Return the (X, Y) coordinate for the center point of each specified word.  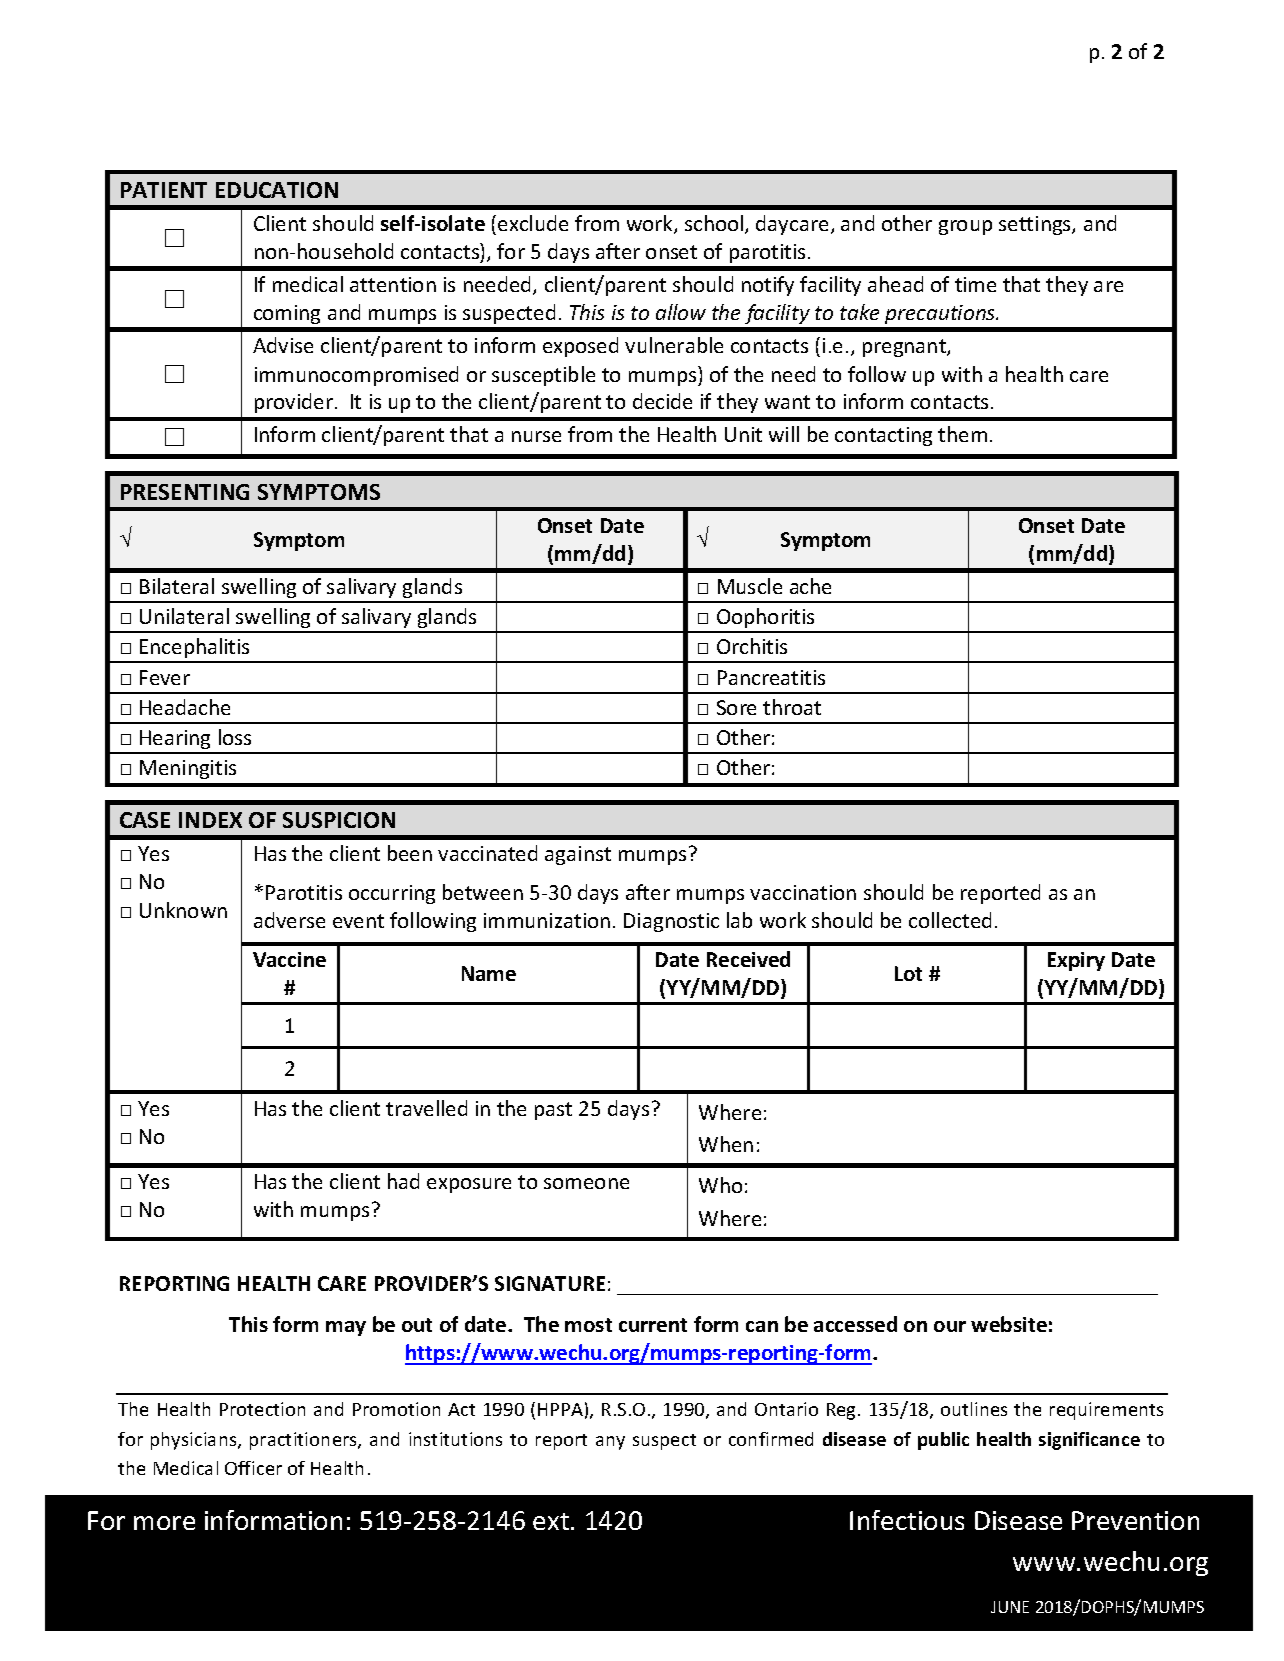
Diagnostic (671, 922)
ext (552, 1521)
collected (950, 920)
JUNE (1010, 1607)
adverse (289, 920)
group (965, 227)
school (715, 224)
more (164, 1523)
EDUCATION (277, 190)
